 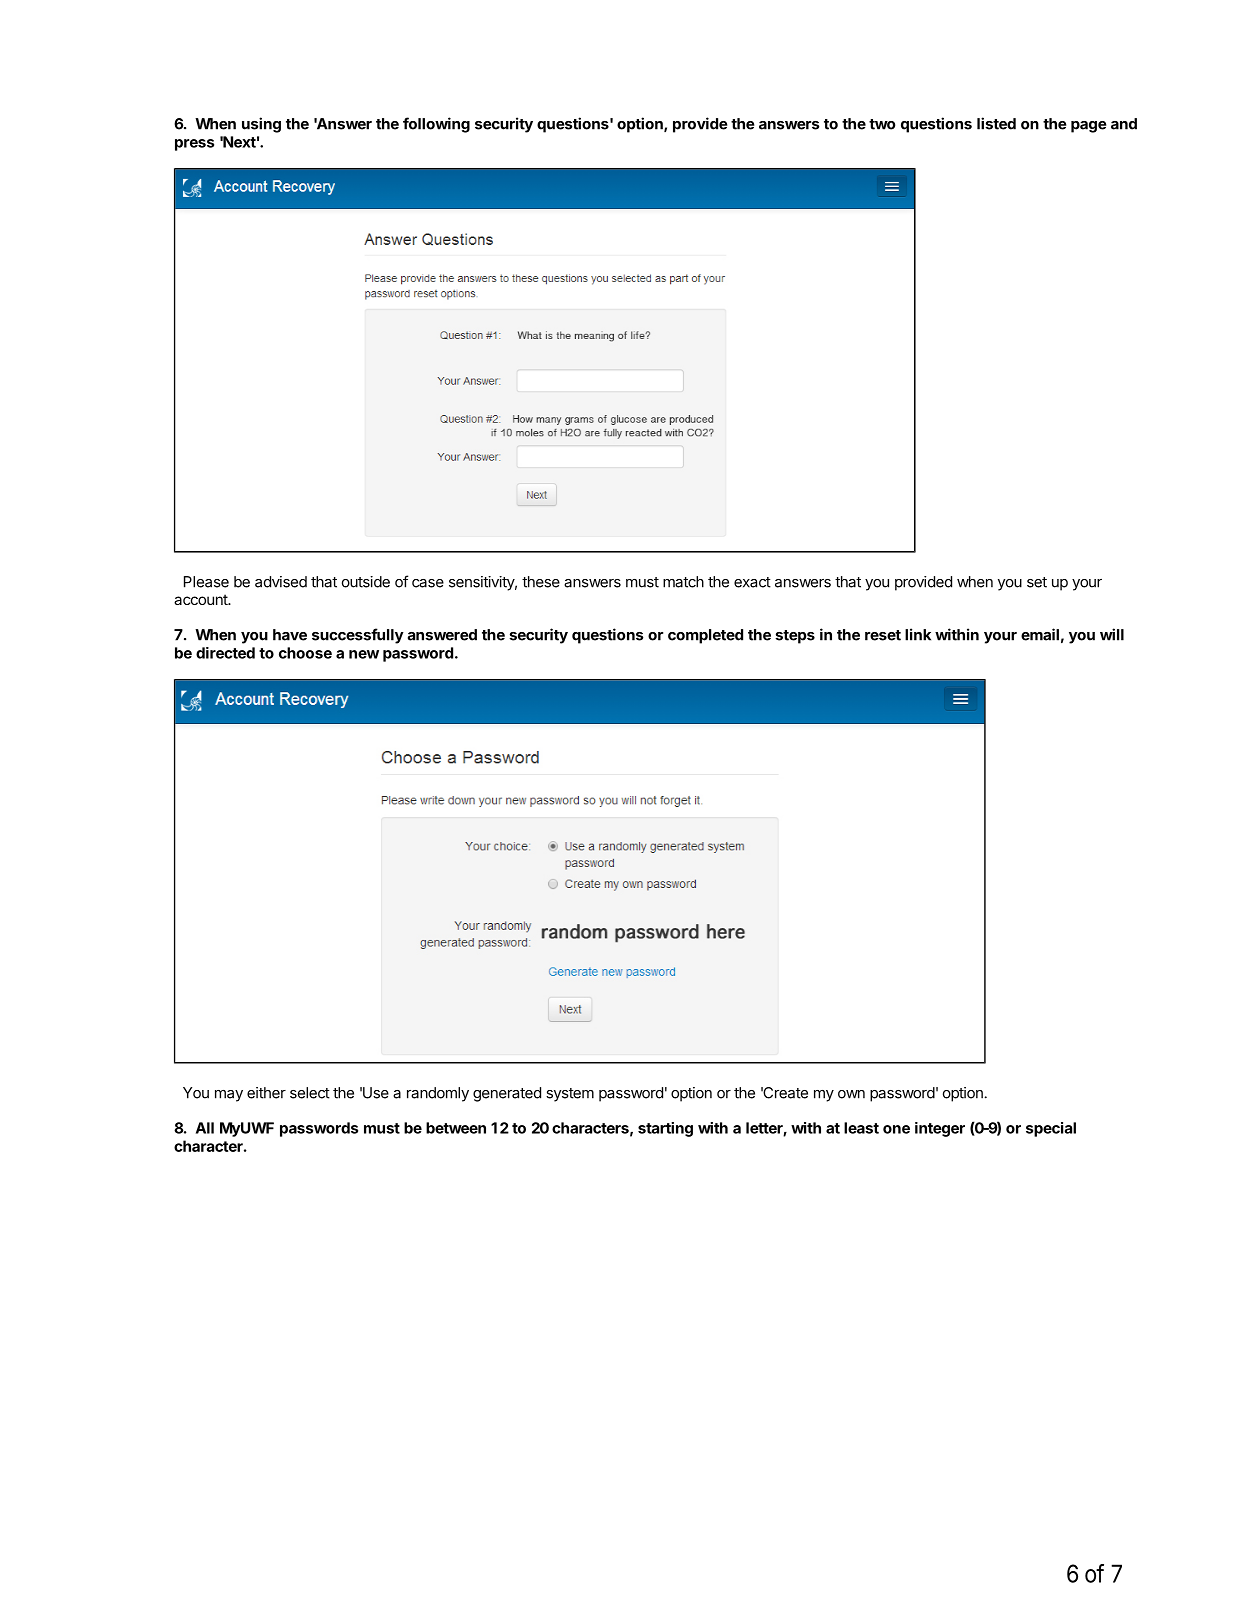 I want to click on press, so click(x=194, y=145).
